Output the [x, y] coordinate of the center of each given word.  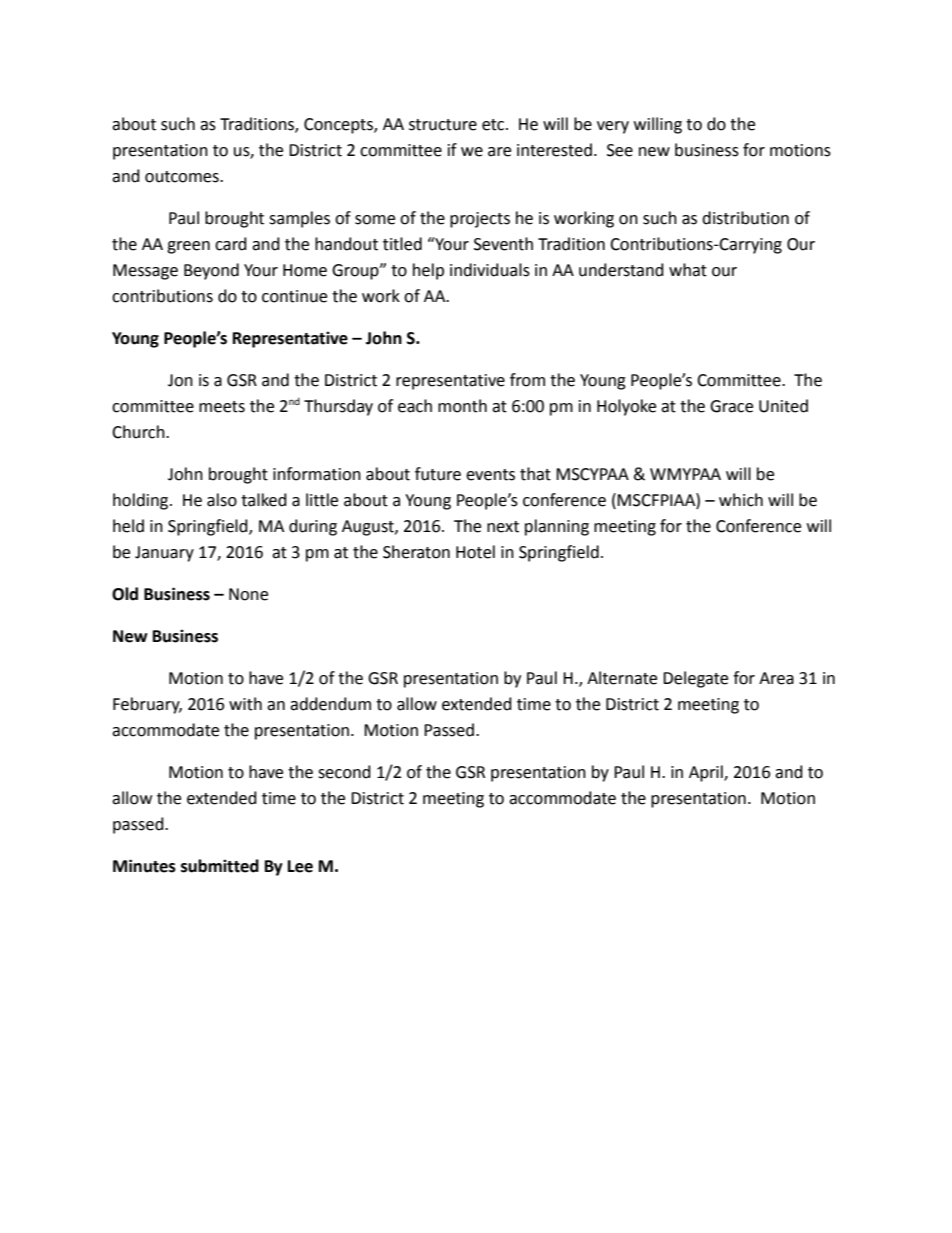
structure [443, 125]
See [620, 150]
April [707, 773]
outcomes [183, 177]
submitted [220, 866]
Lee [300, 866]
